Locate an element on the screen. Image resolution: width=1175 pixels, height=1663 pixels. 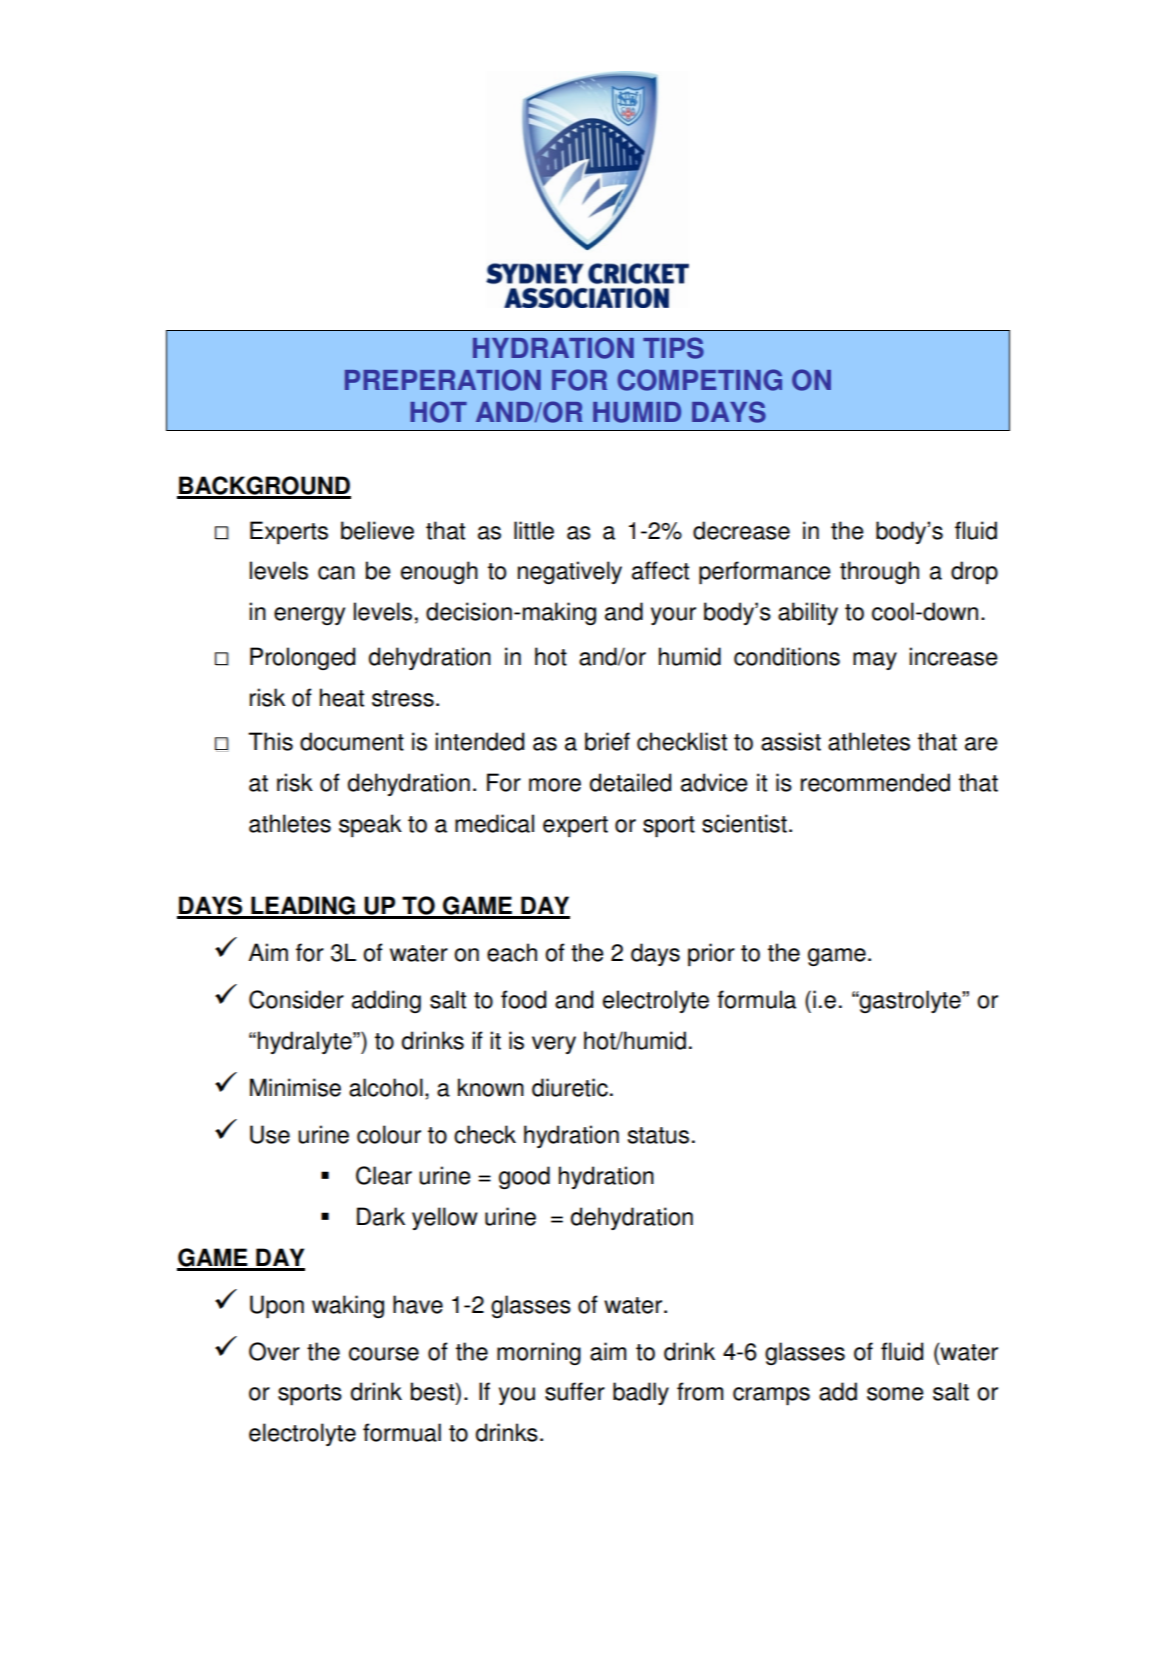
speak is located at coordinates (370, 826).
